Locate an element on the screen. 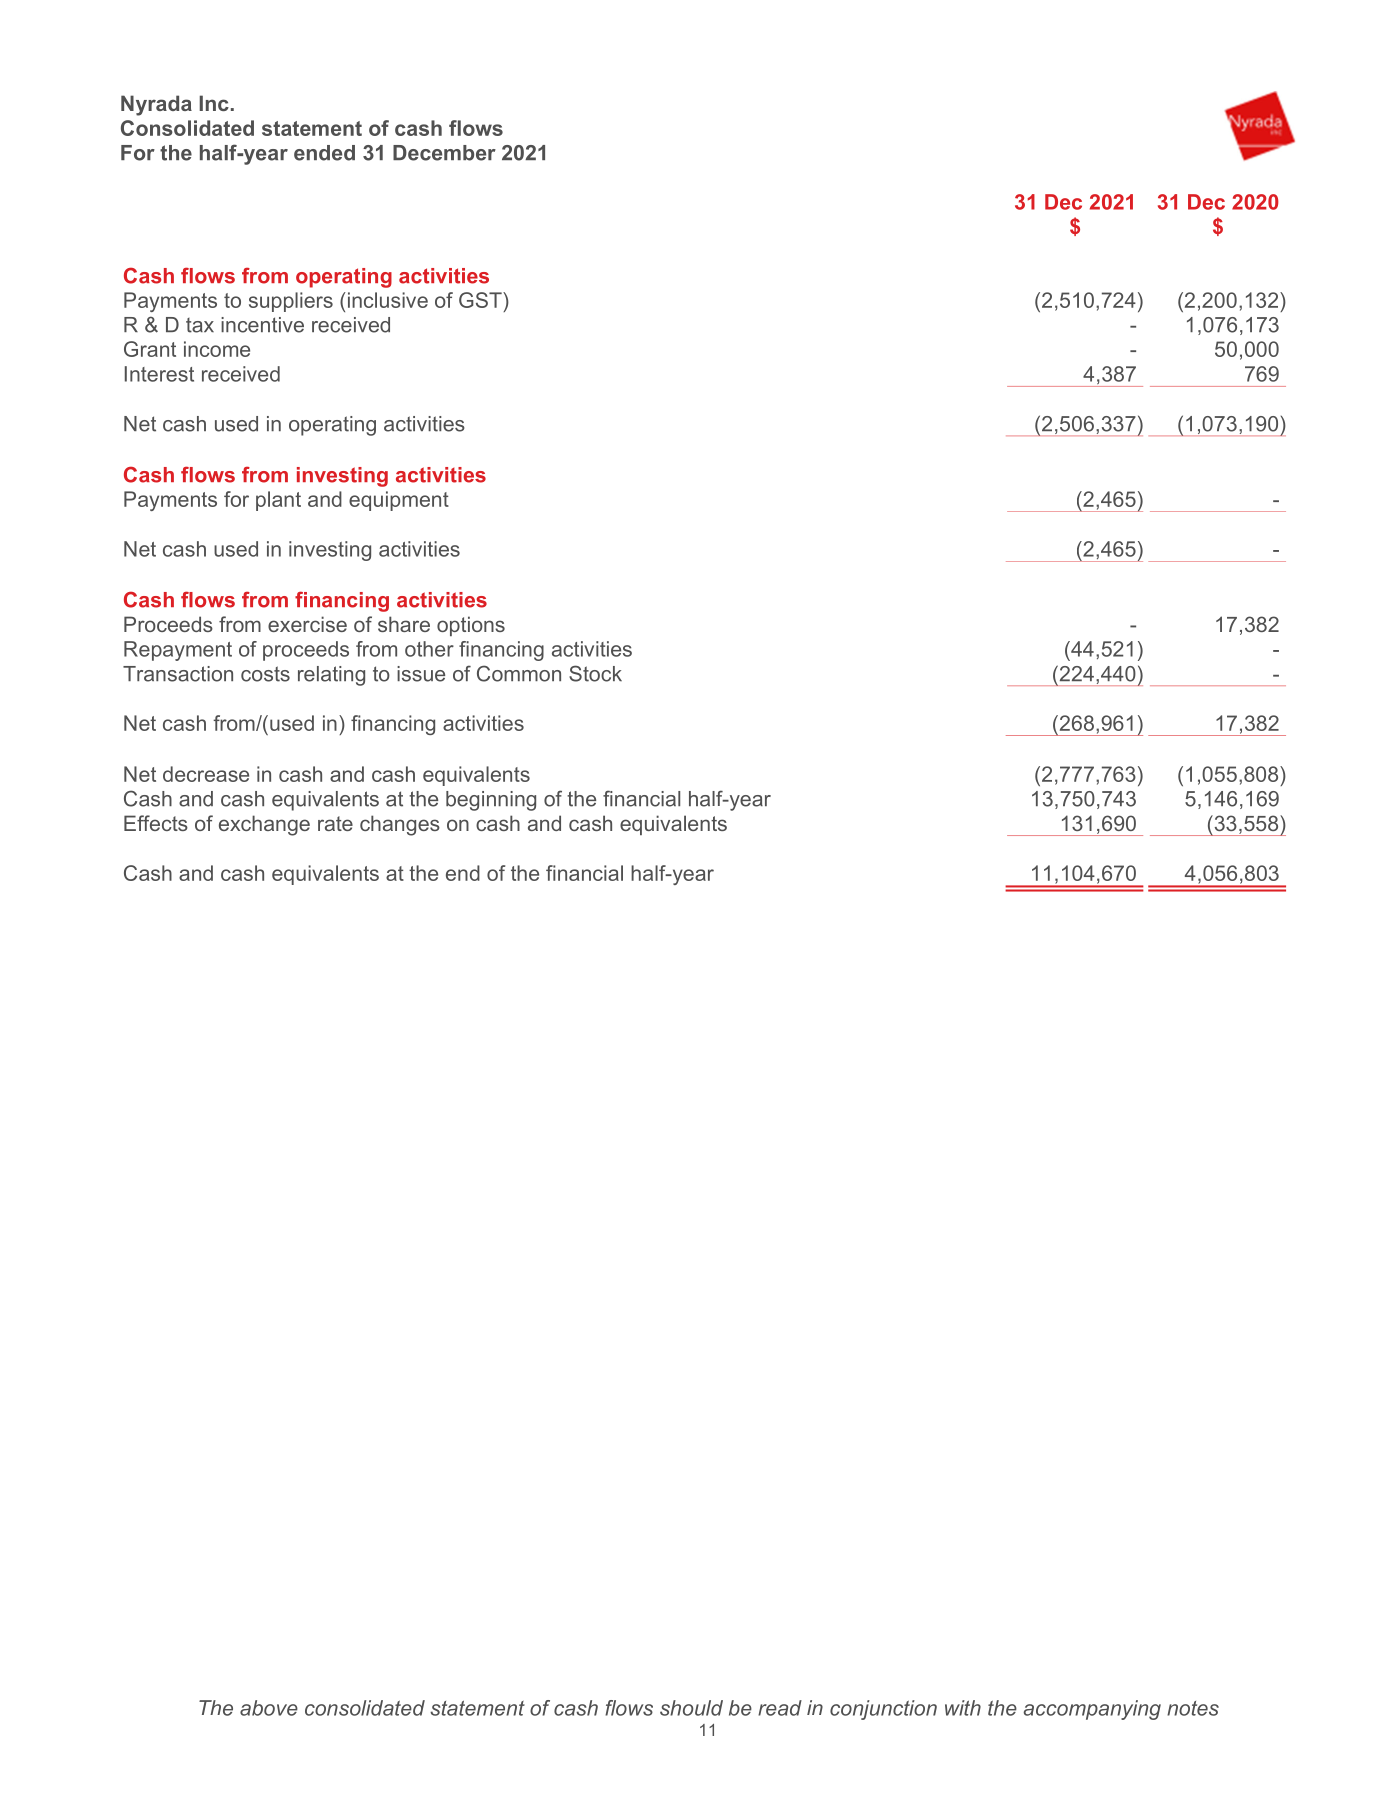 This screenshot has width=1391, height=1800. beginning is located at coordinates (491, 801).
